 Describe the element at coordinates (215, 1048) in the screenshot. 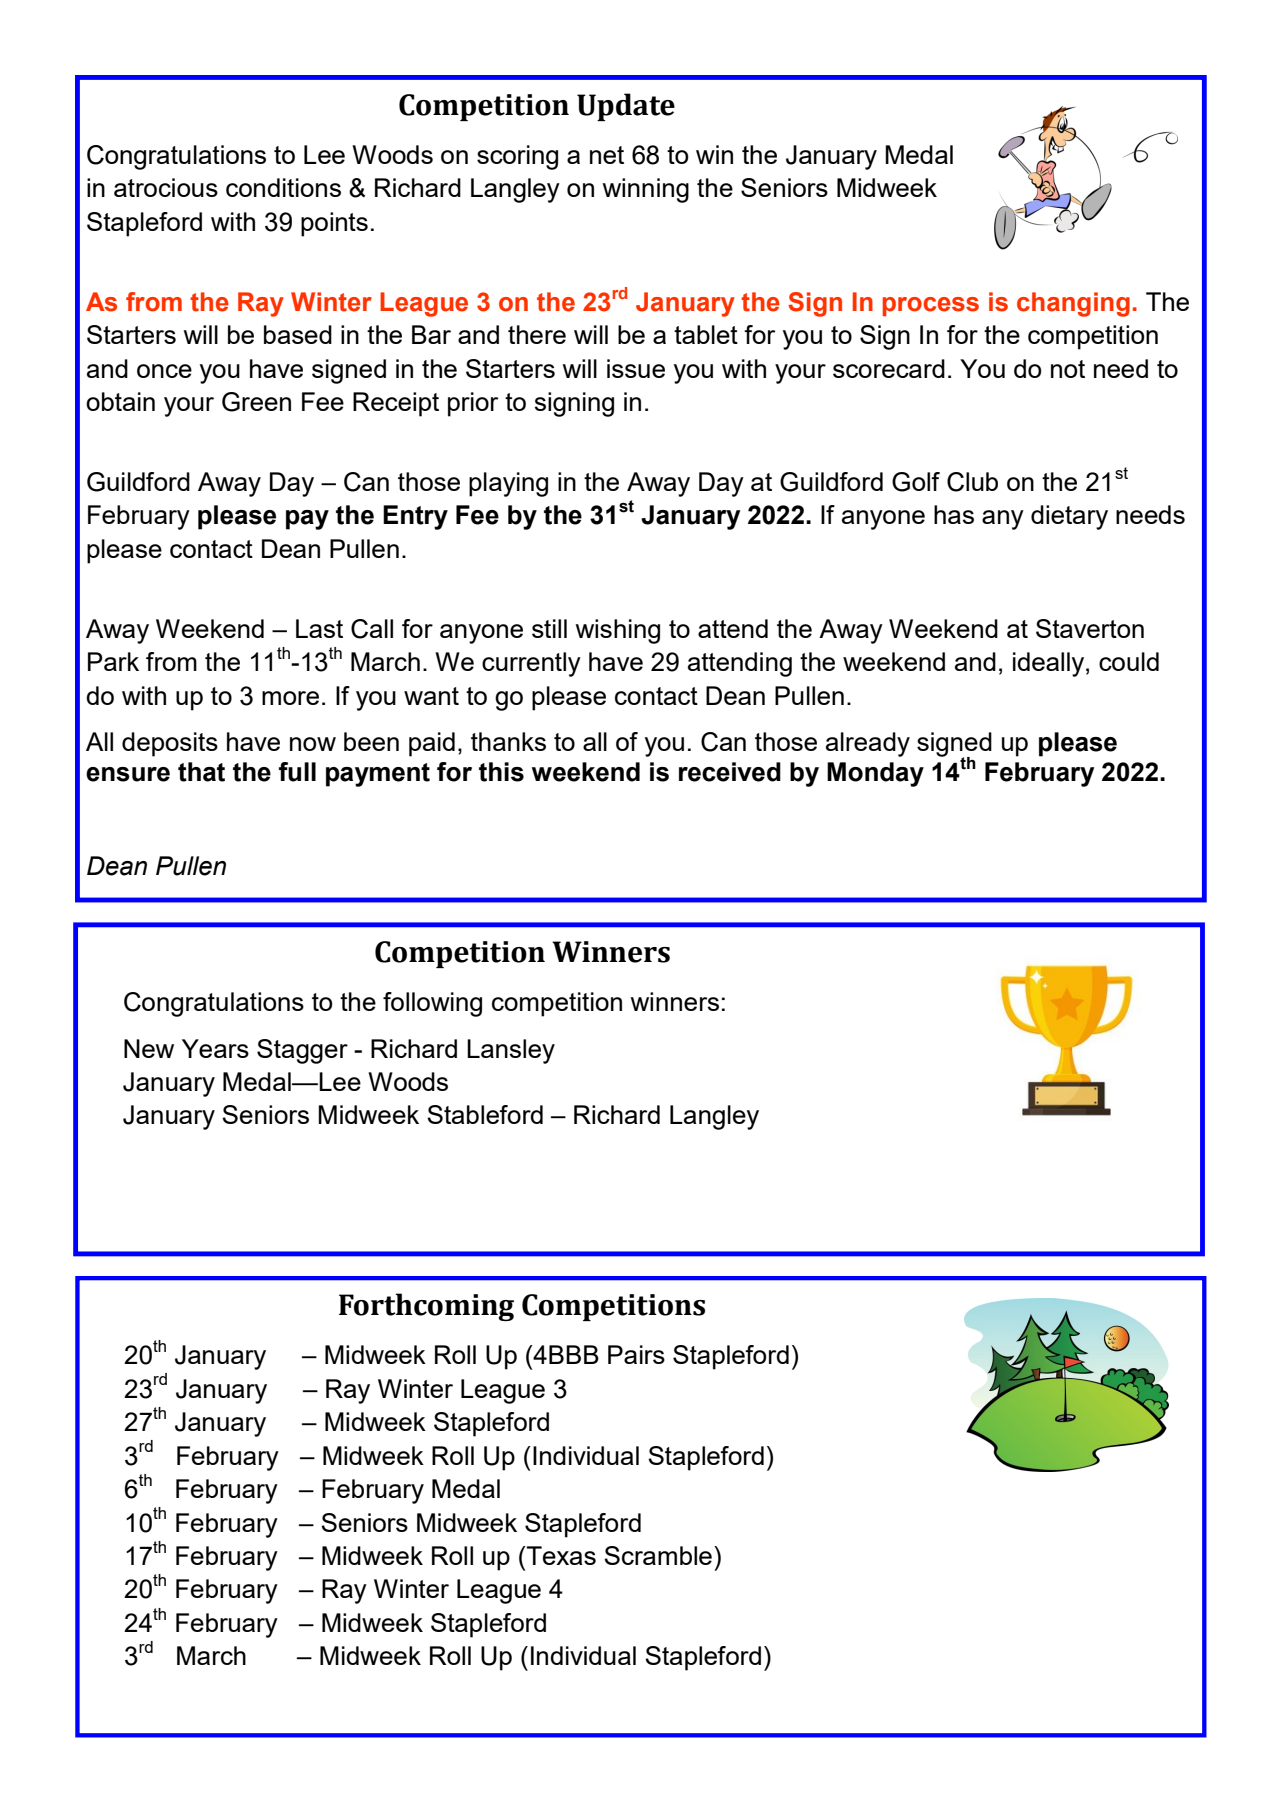

I see `Years` at that location.
